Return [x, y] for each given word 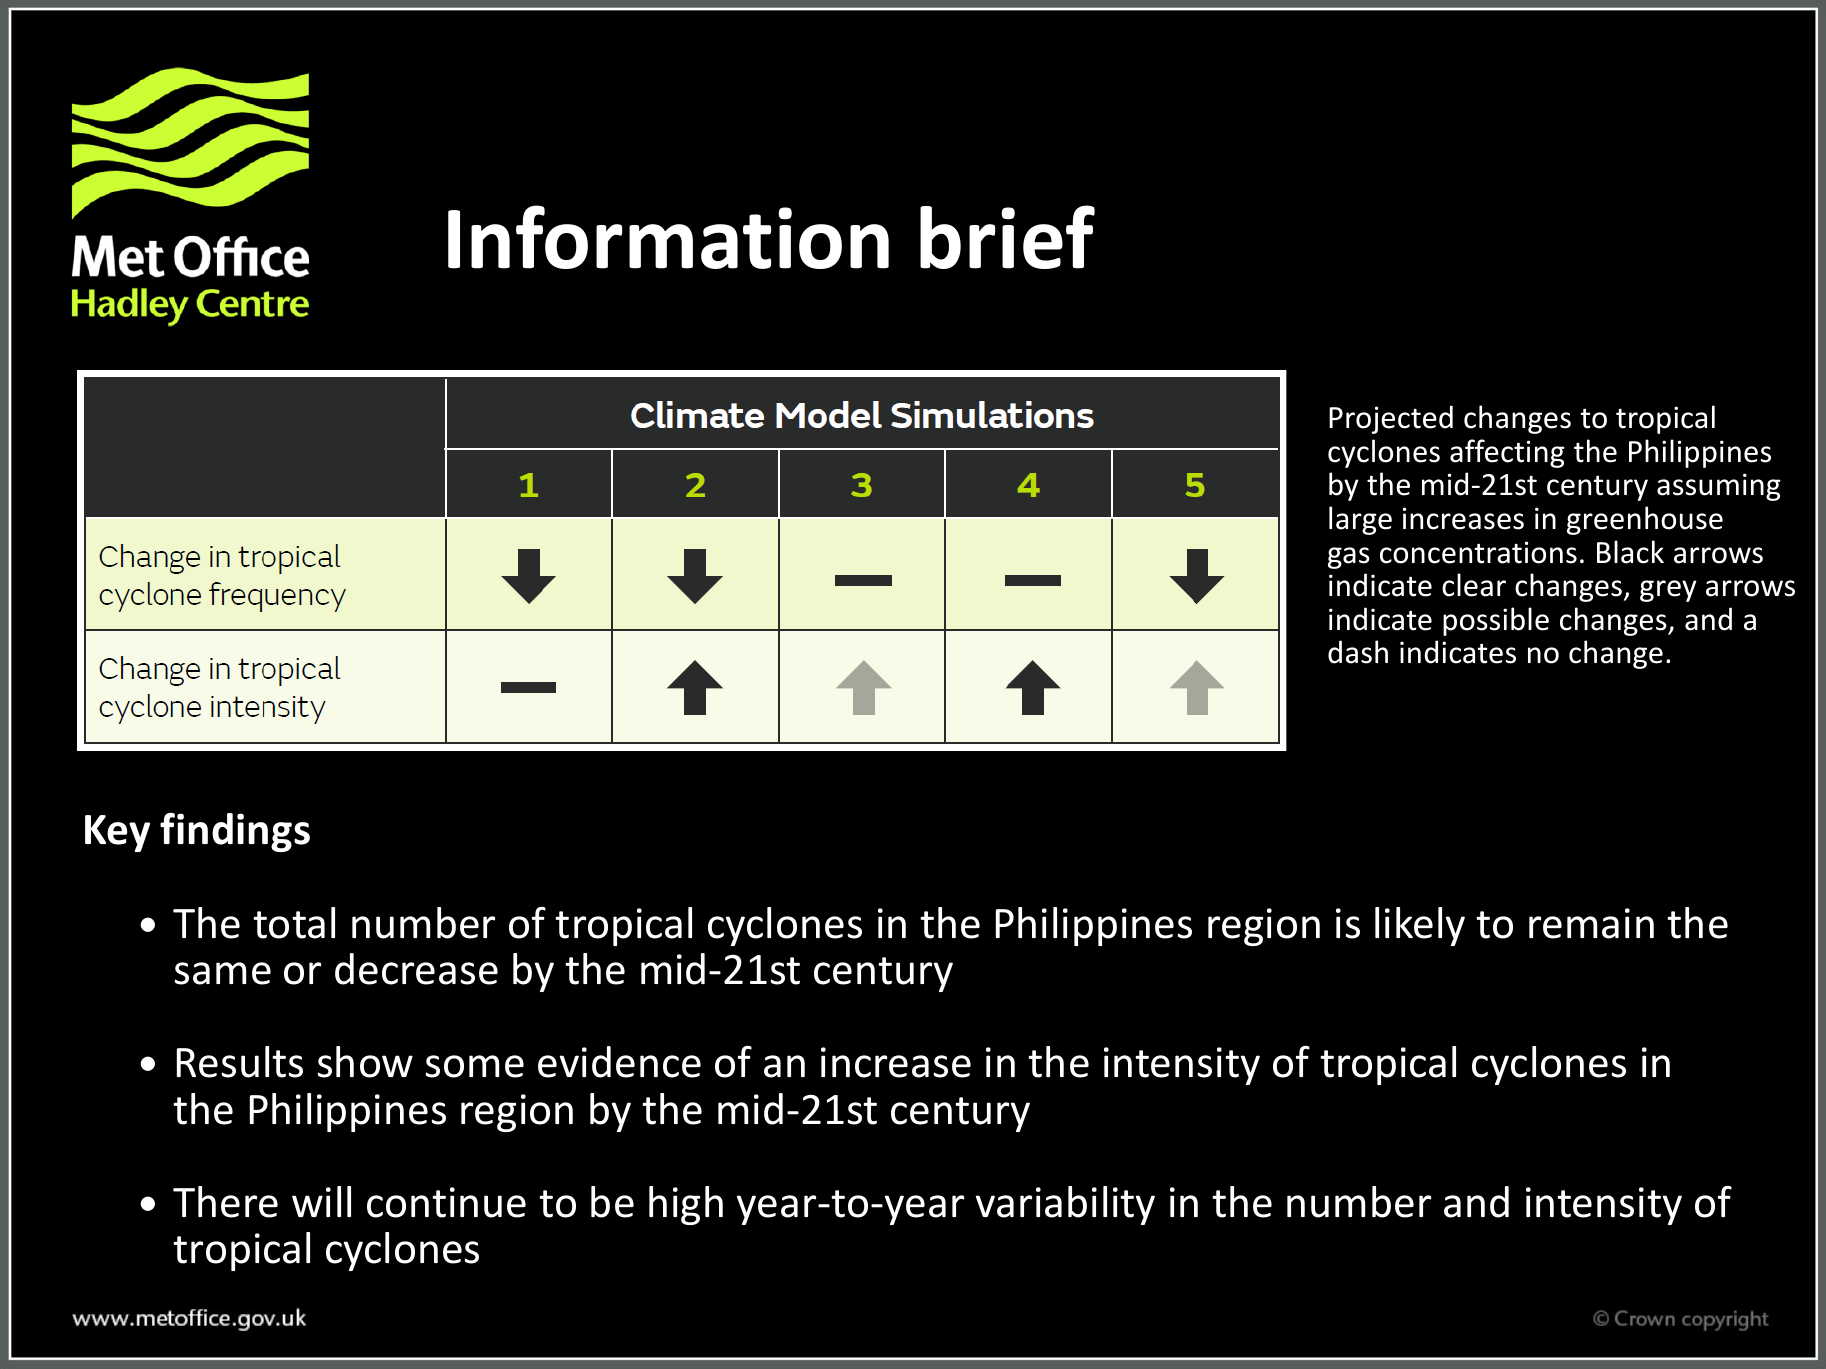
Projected [1391, 419]
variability [1065, 1205]
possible [1496, 621]
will [321, 1201]
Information [668, 237]
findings [235, 832]
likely [1420, 926]
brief [1007, 237]
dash [1358, 652]
